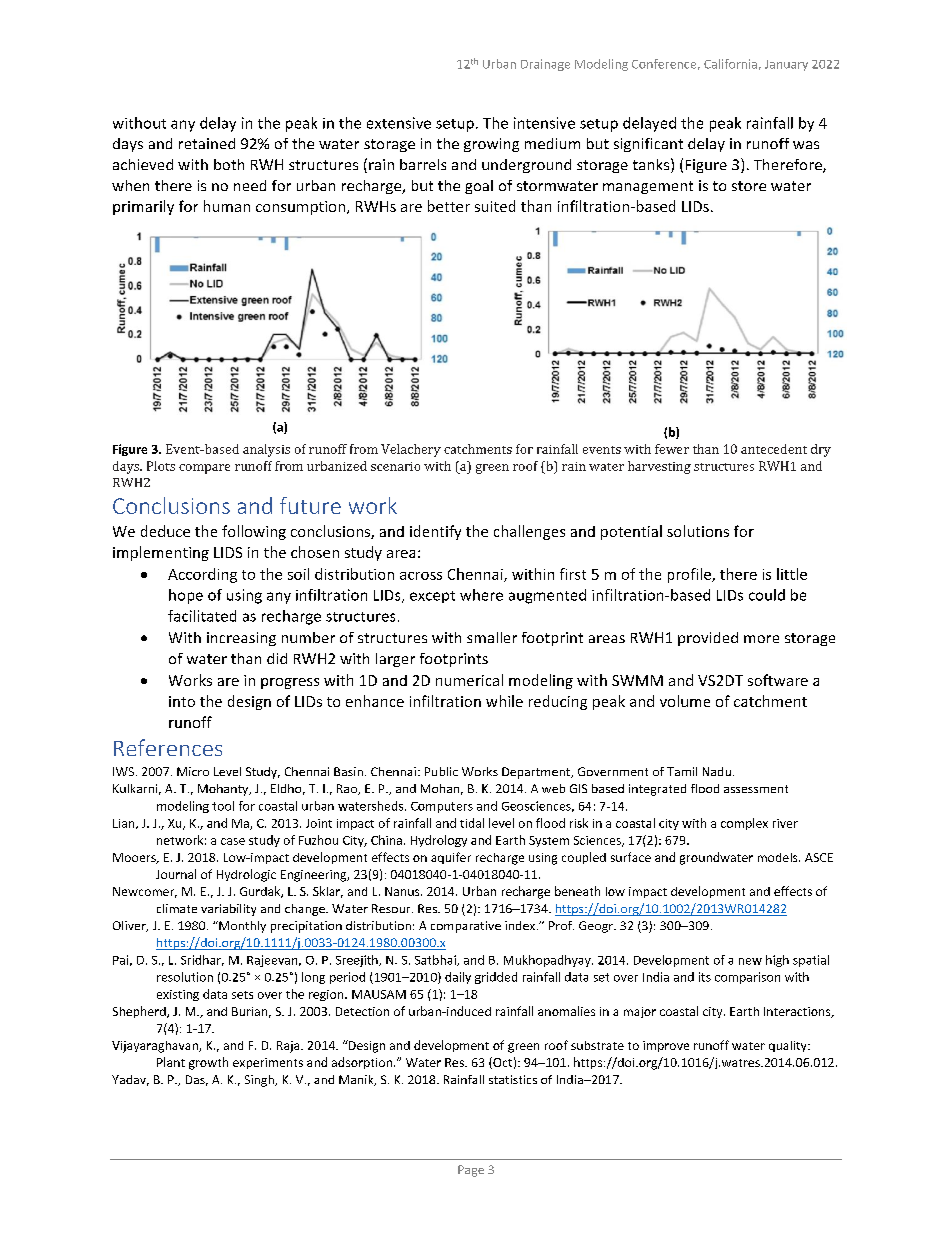  Describe the element at coordinates (260, 1081) in the screenshot. I see `Singh` at that location.
